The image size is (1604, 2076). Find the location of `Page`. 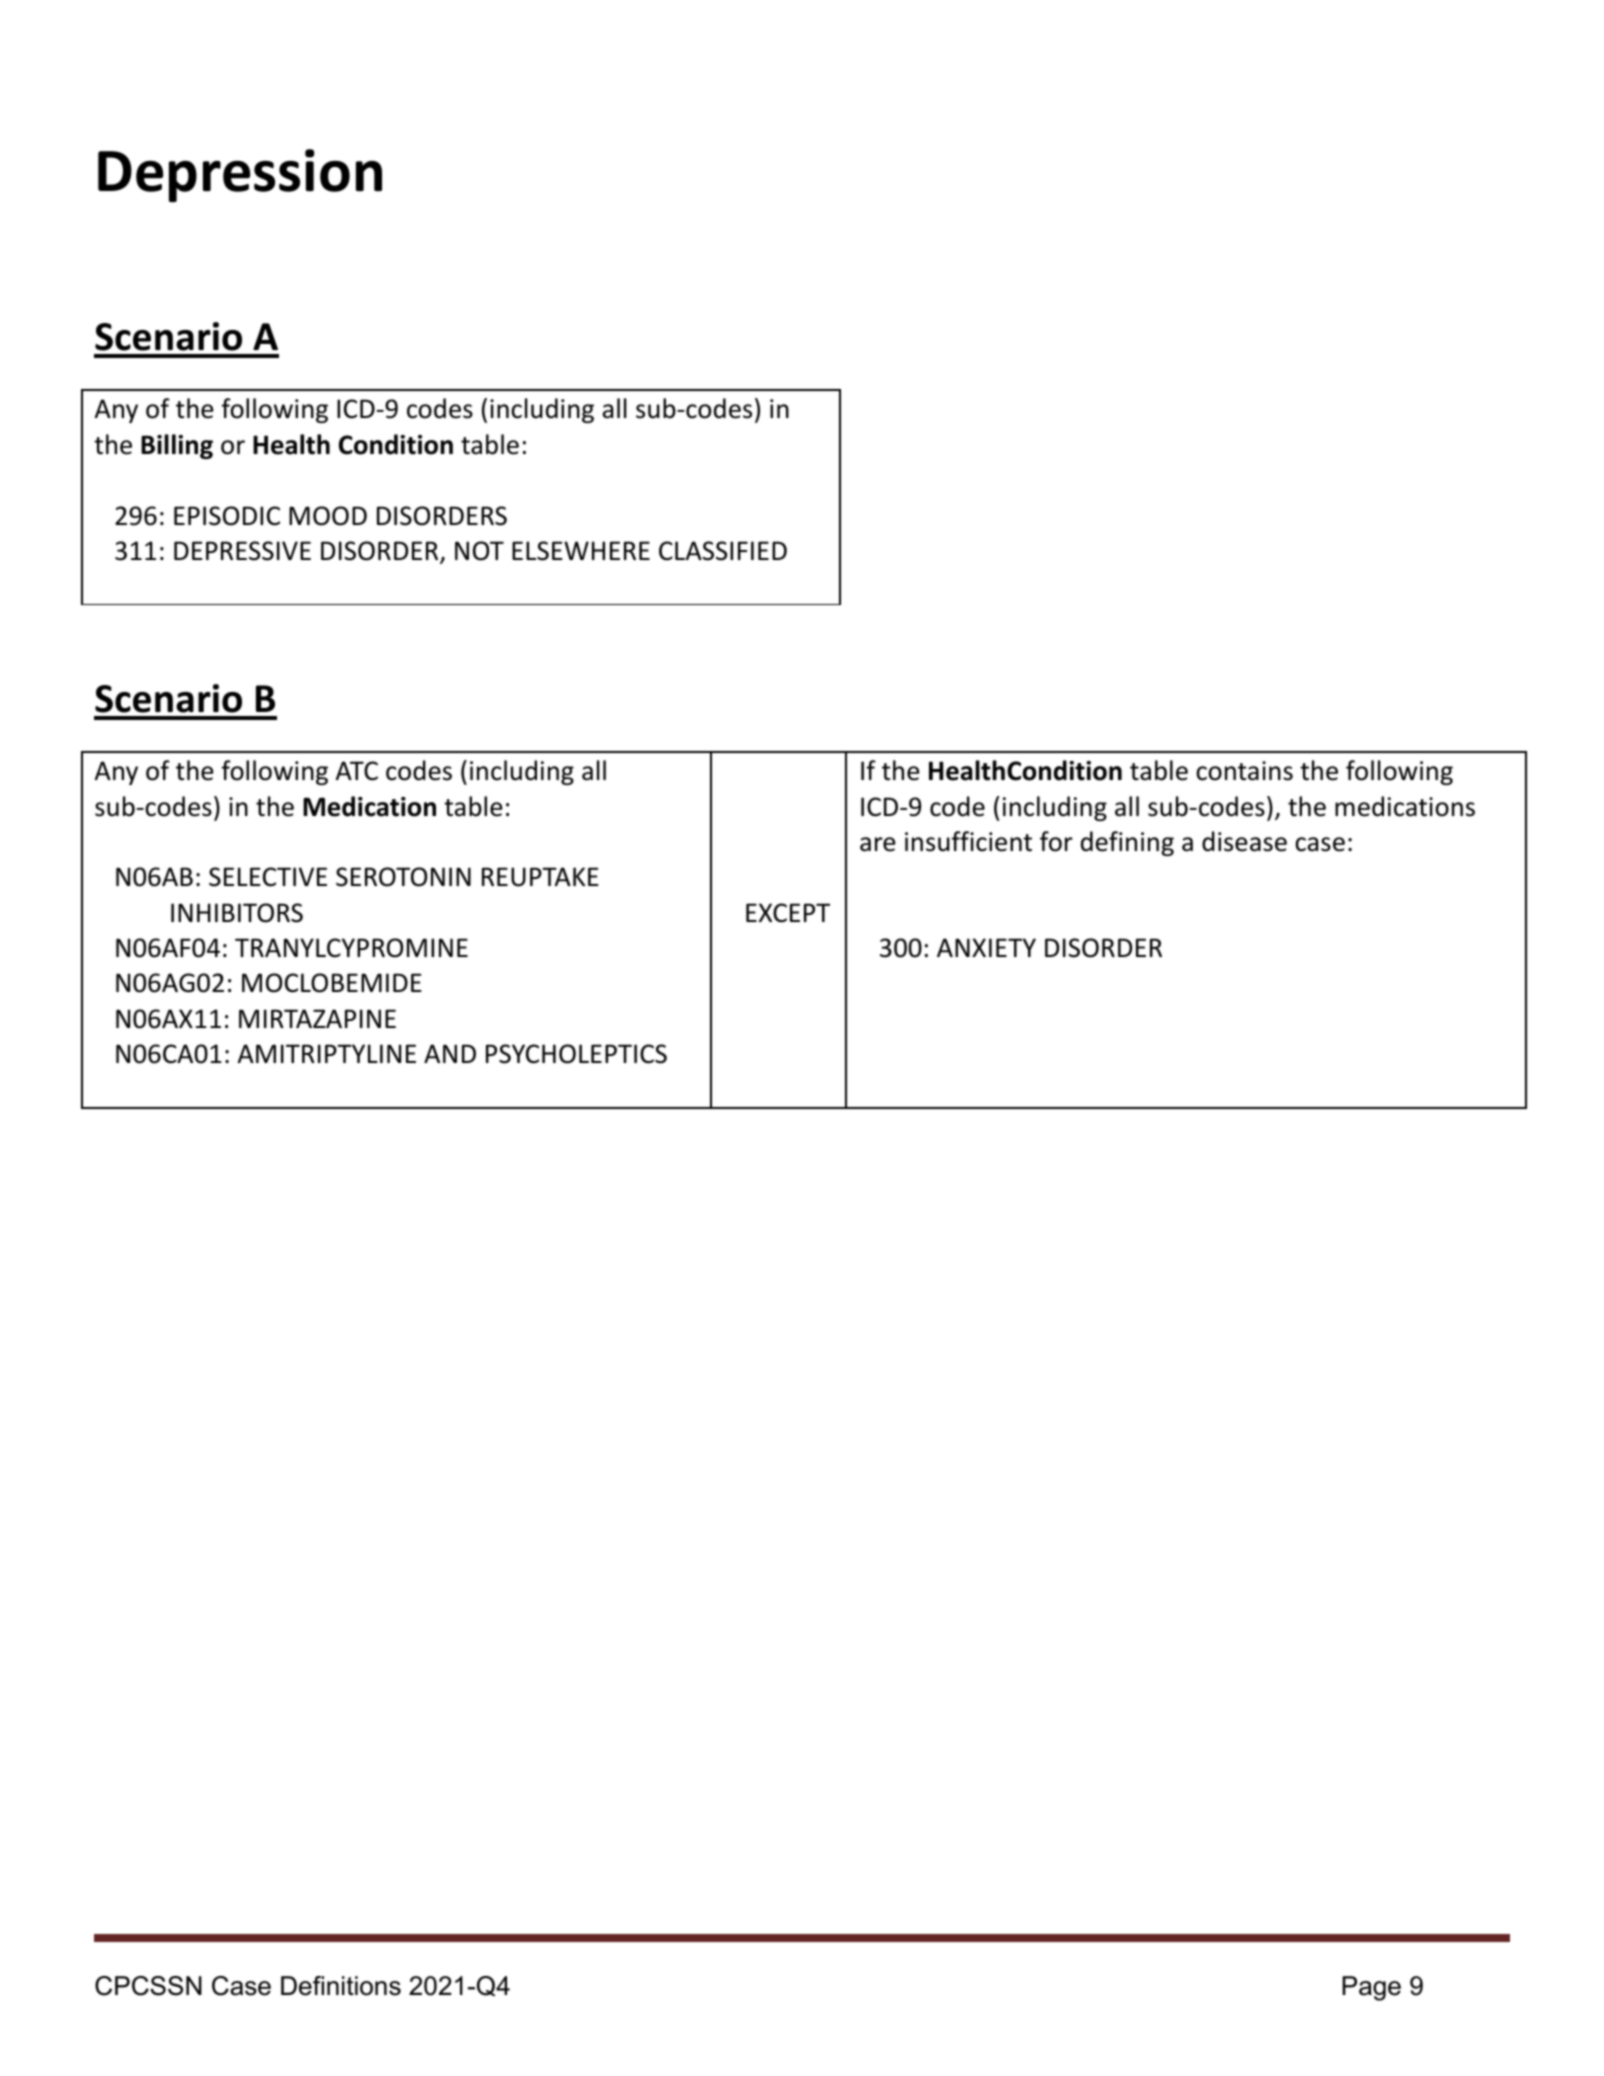

Page is located at coordinates (1371, 1988).
